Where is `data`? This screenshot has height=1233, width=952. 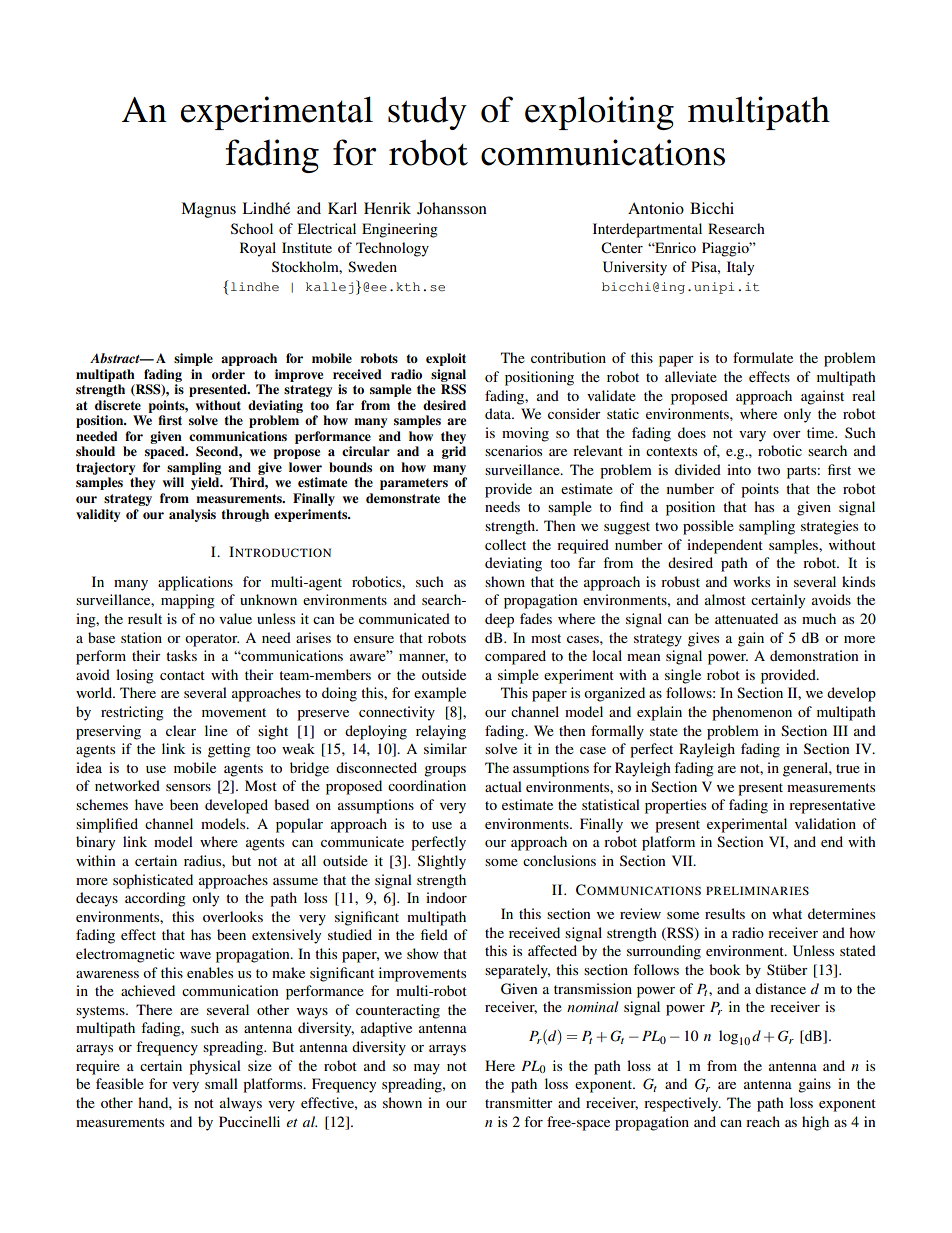 data is located at coordinates (499, 413).
